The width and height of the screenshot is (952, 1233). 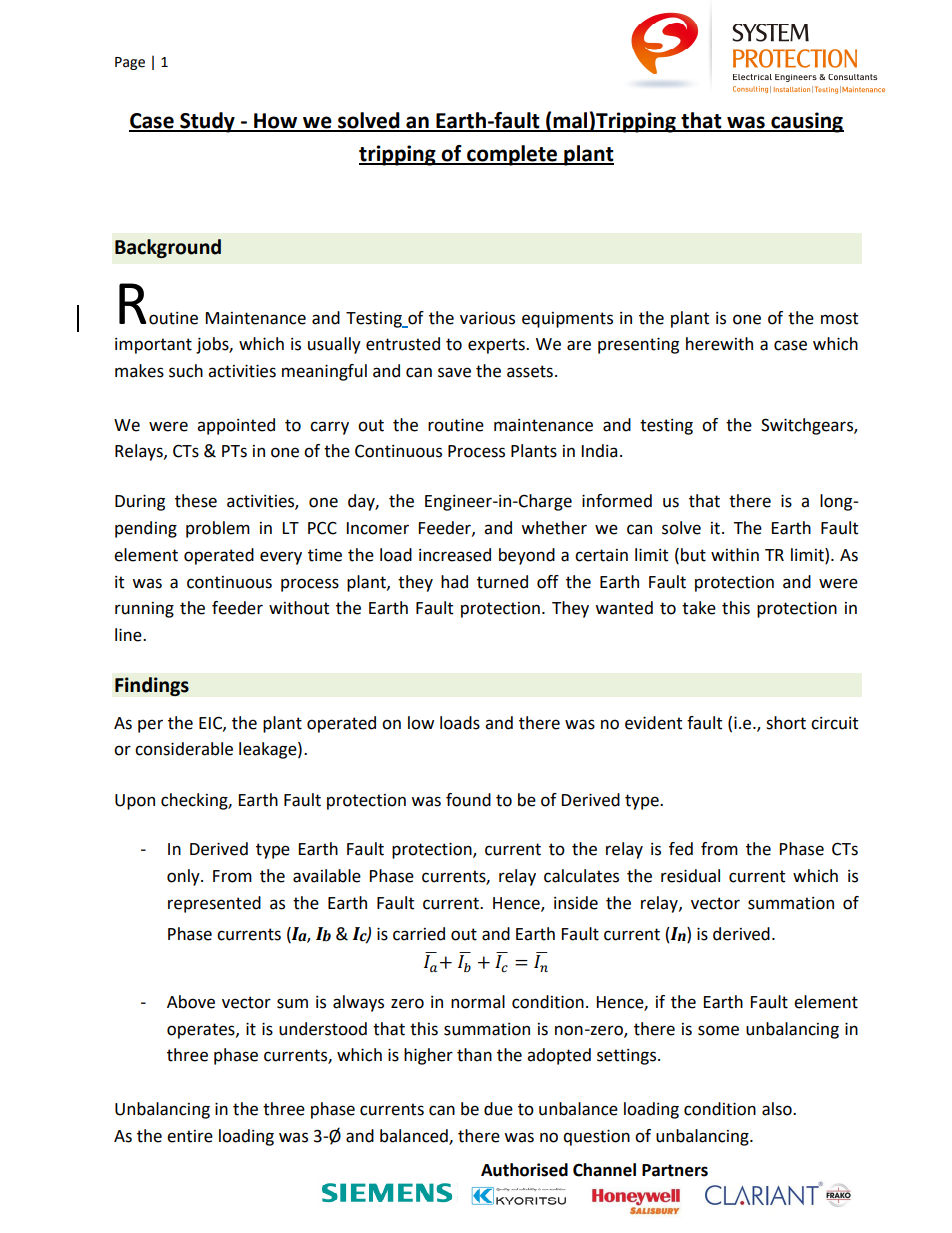 What do you see at coordinates (190, 1136) in the screenshot?
I see `entire` at bounding box center [190, 1136].
